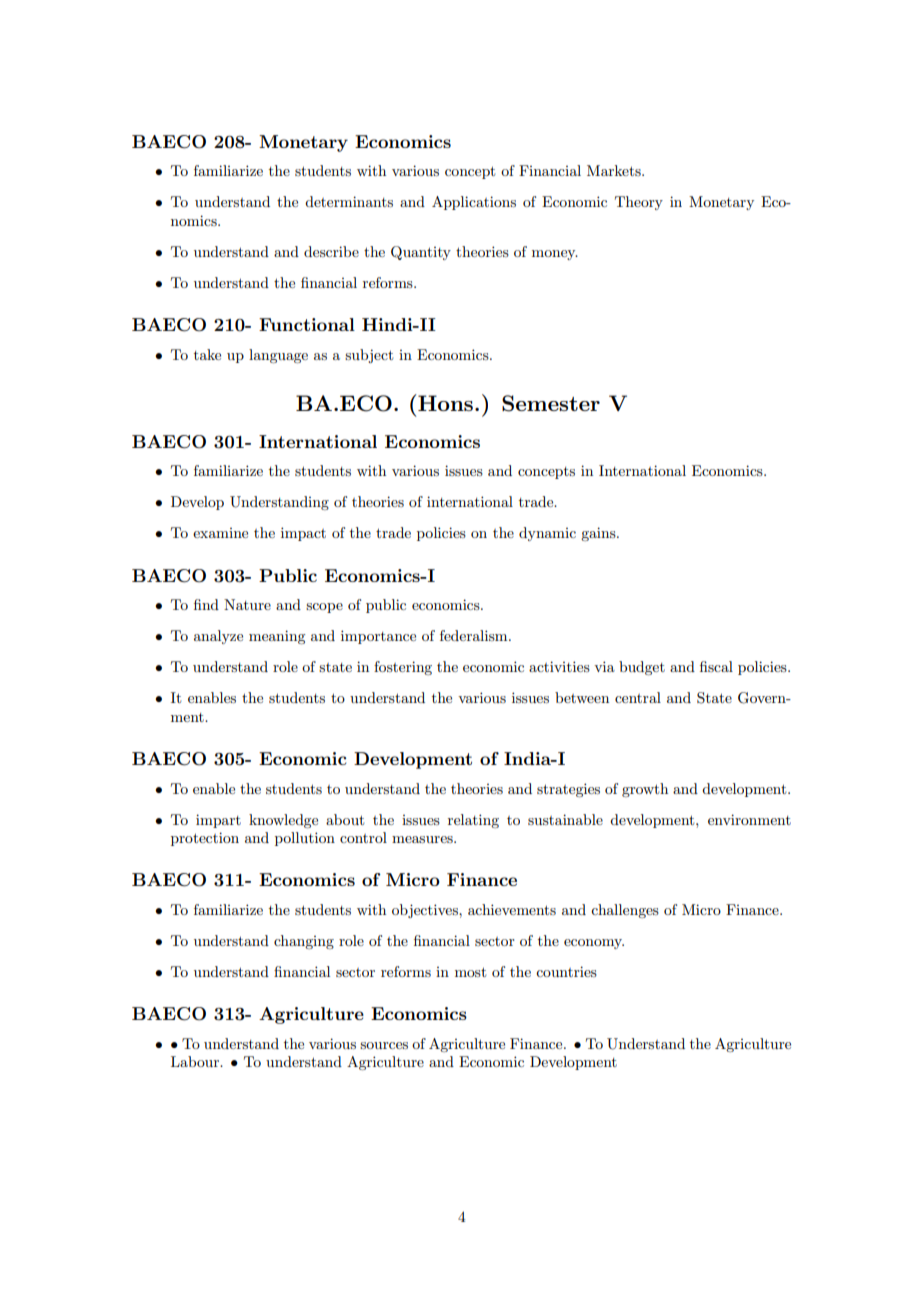  What do you see at coordinates (639, 203) in the screenshot?
I see `Theory` at bounding box center [639, 203].
